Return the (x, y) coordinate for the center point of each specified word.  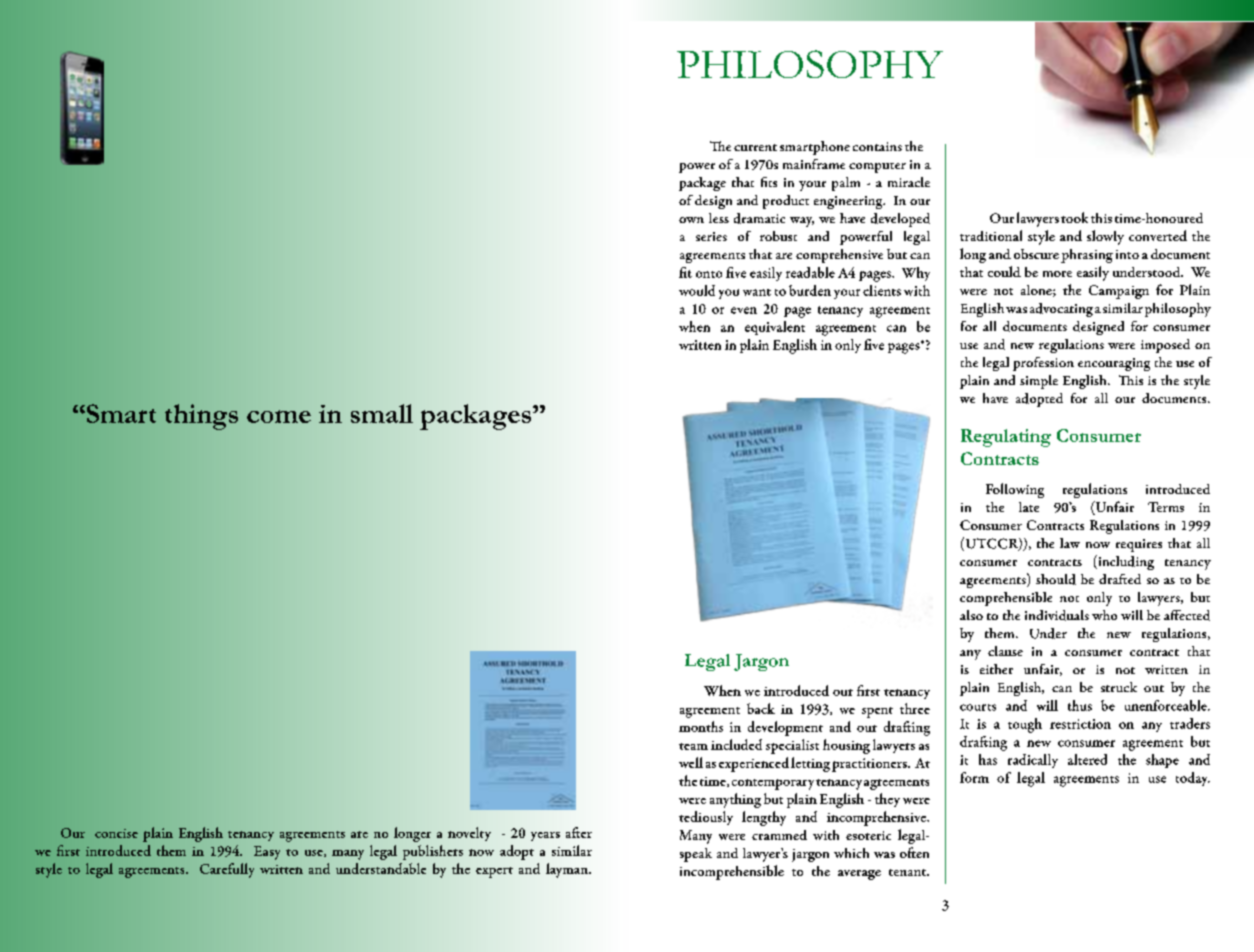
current (755, 147)
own (691, 220)
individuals (1057, 615)
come (279, 416)
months (701, 726)
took (1074, 217)
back (761, 708)
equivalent (775, 328)
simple (1039, 382)
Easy (267, 853)
